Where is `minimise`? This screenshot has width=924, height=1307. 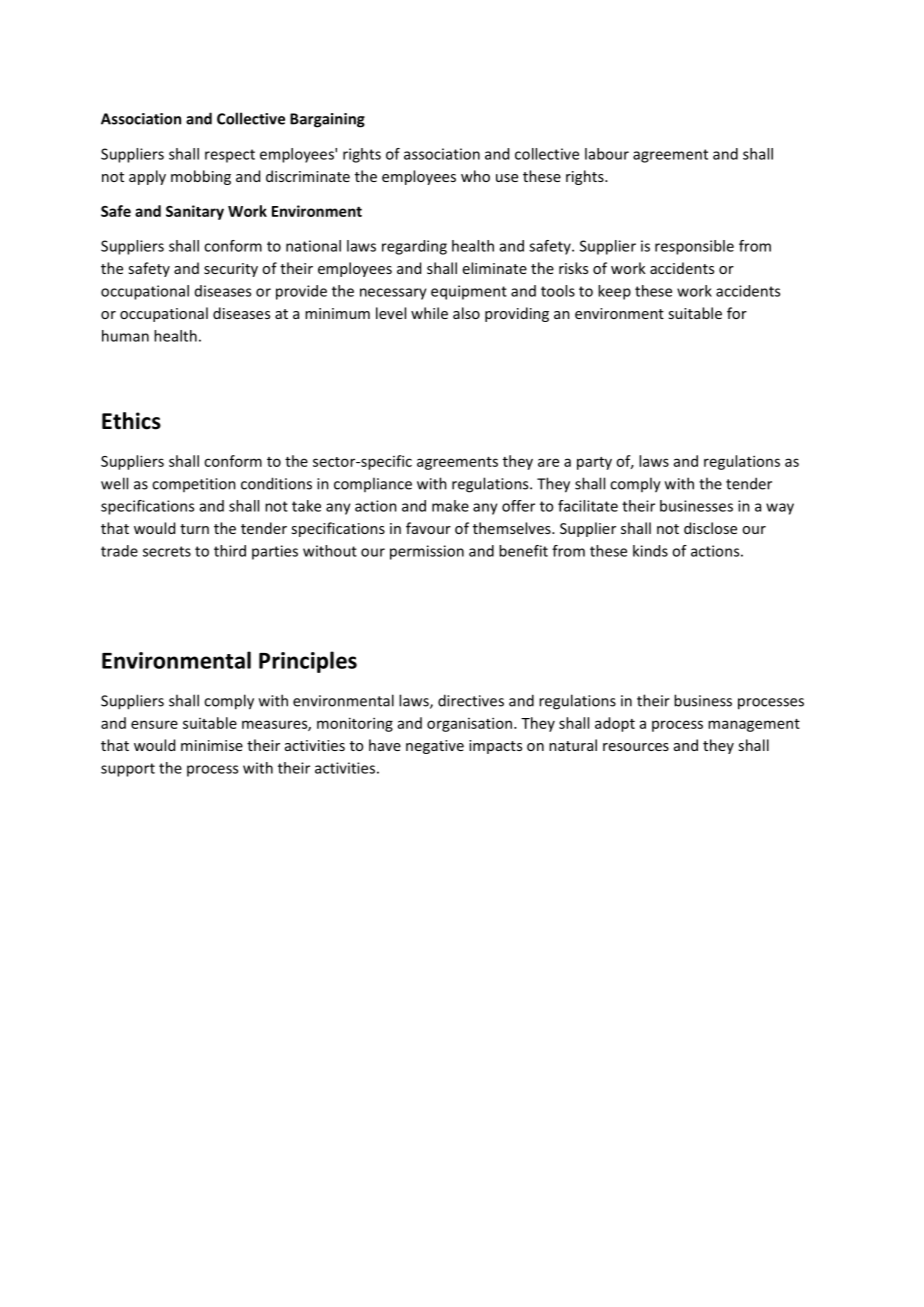
minimise is located at coordinates (212, 745).
